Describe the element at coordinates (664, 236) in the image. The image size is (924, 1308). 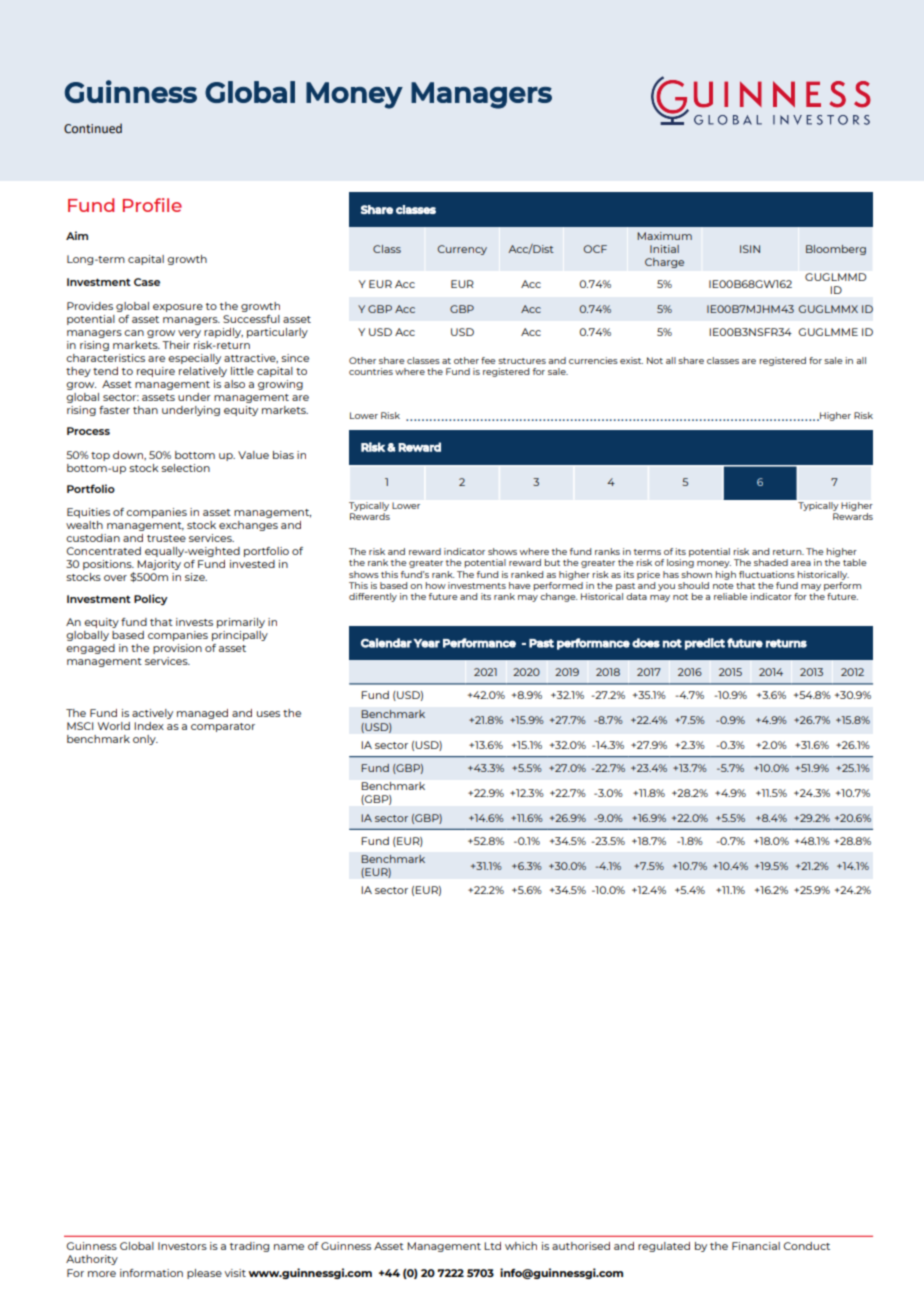
I see `Maximum` at that location.
